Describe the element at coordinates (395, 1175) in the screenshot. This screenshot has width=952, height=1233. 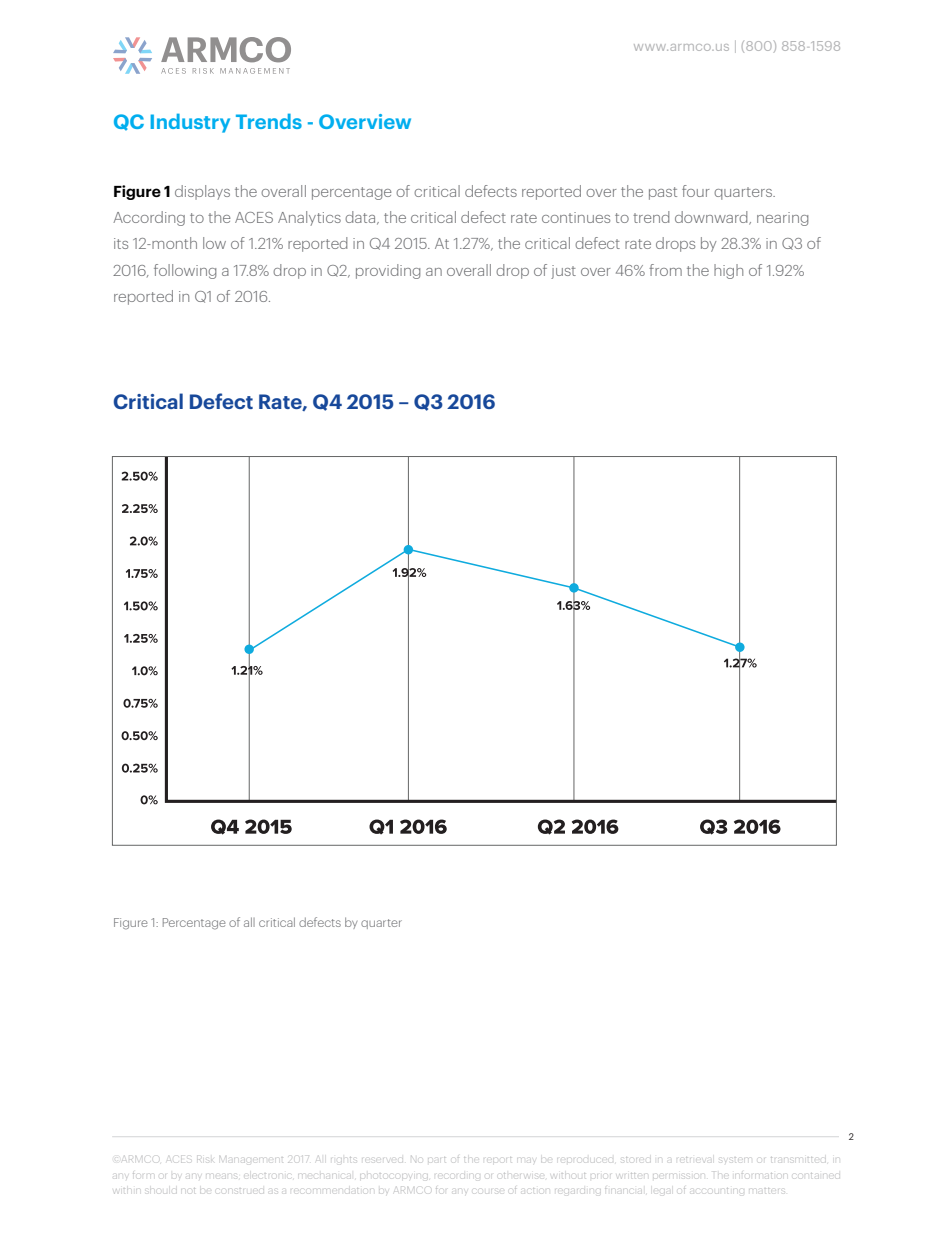
I see `photocopying` at that location.
